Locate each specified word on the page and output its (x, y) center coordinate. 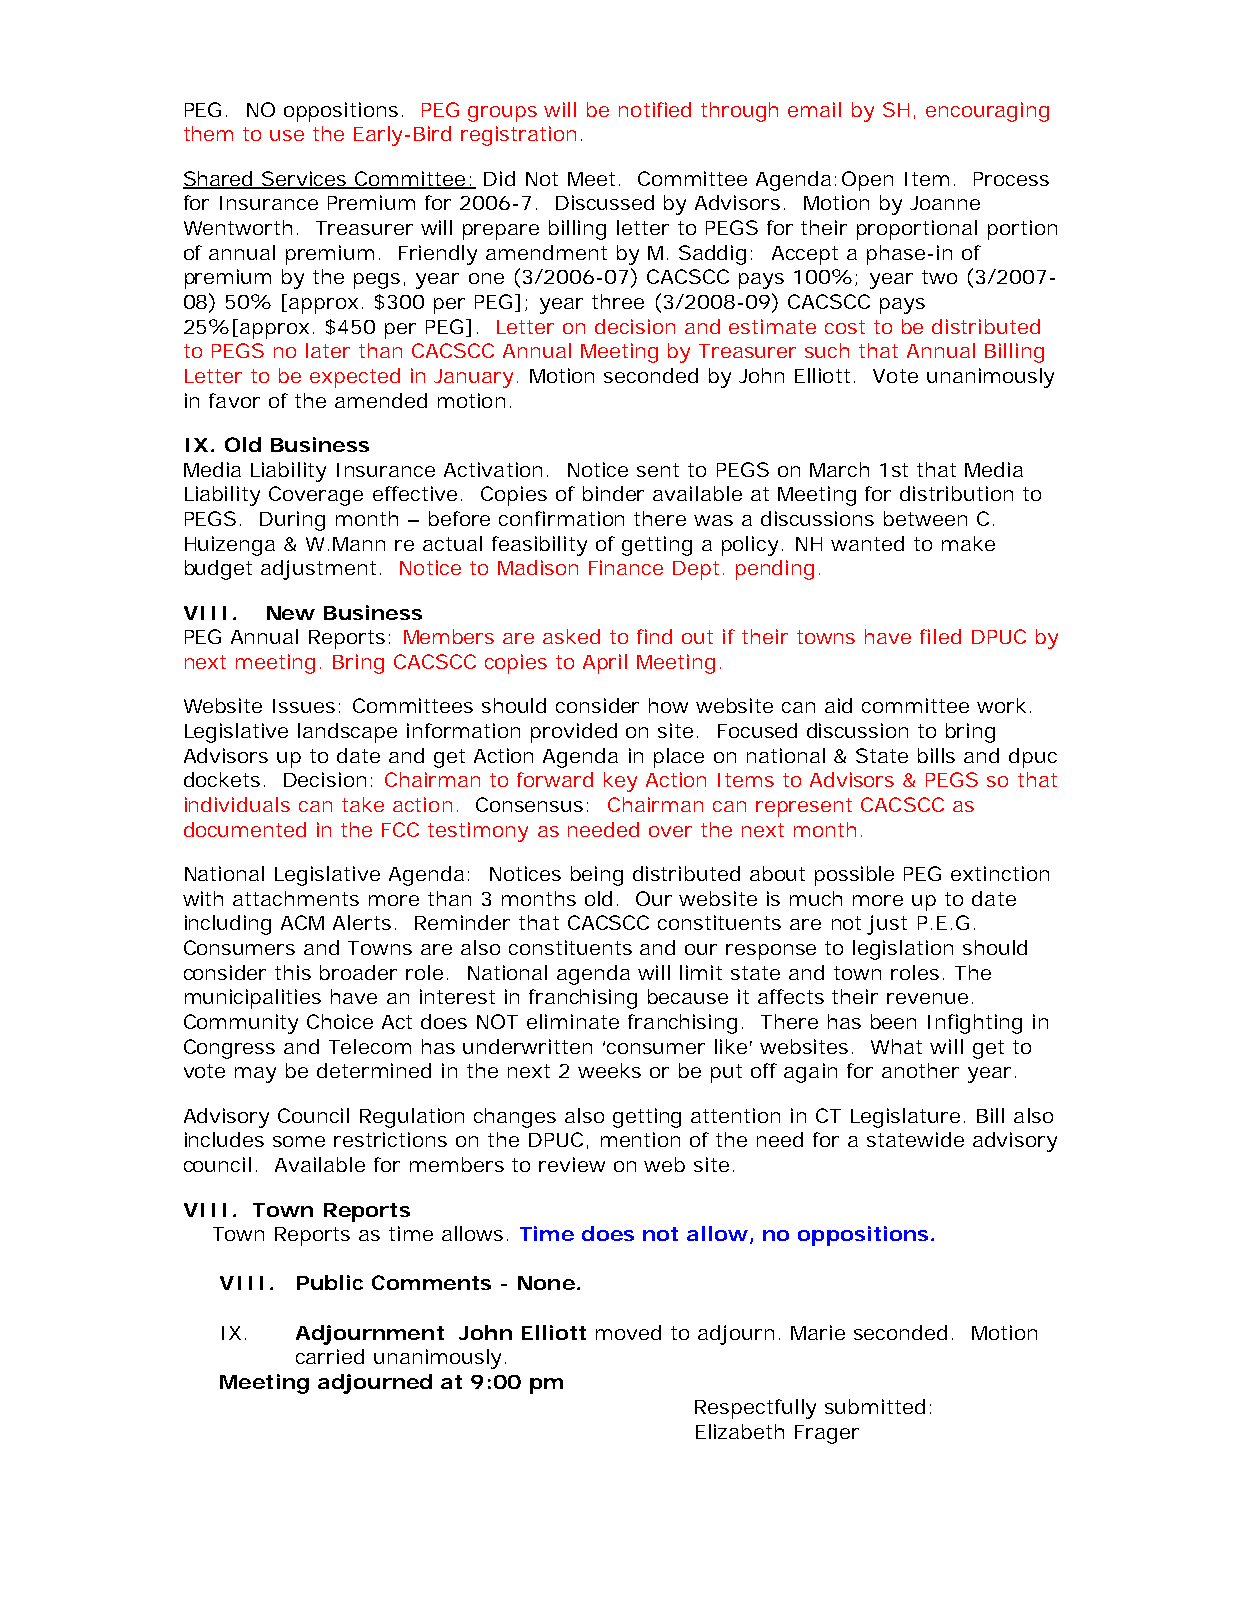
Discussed (605, 202)
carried (330, 1356)
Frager (827, 1434)
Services (305, 179)
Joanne (945, 203)
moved (628, 1332)
